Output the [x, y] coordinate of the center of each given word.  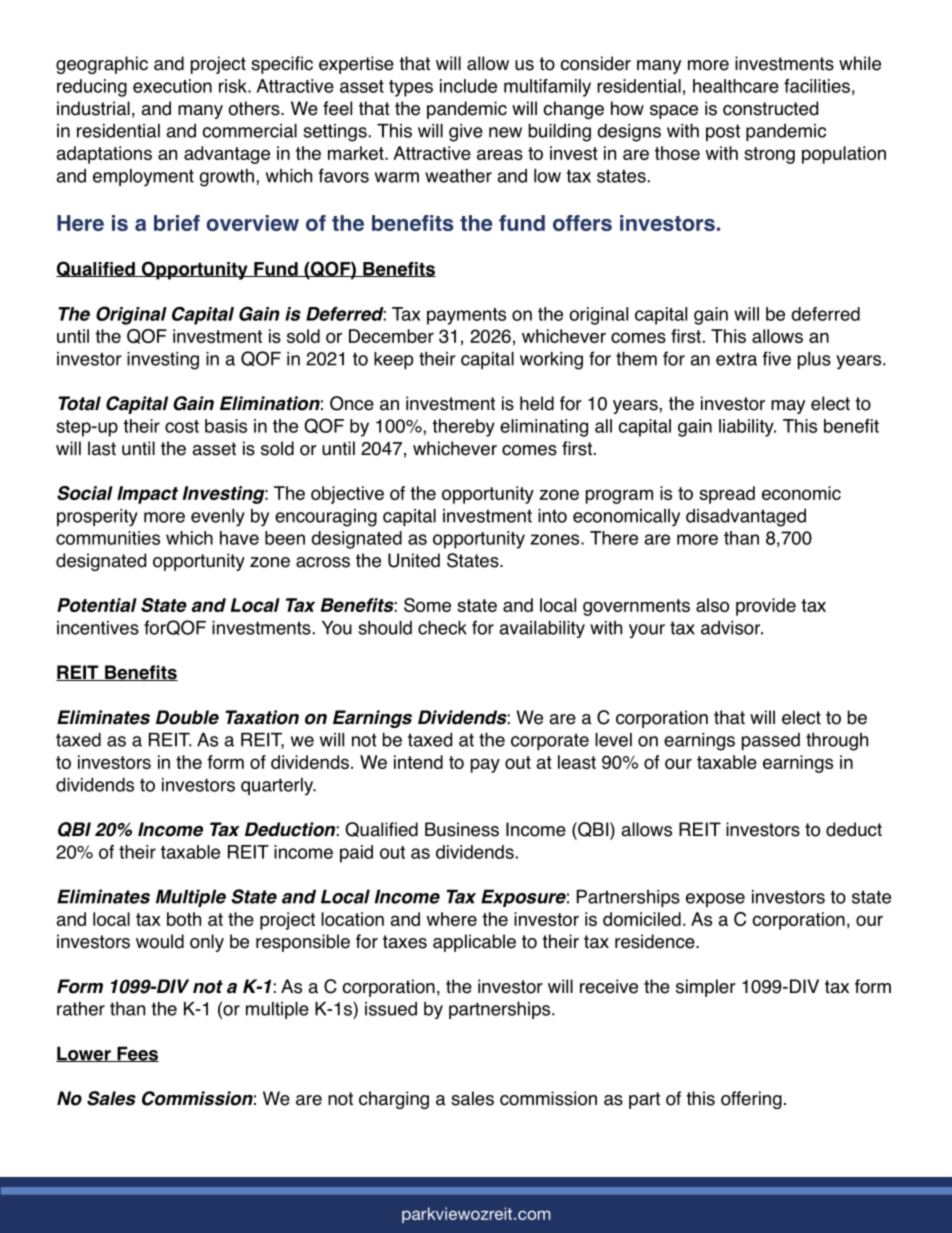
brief [177, 223]
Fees [137, 1054]
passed [771, 741]
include [468, 86]
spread [727, 495]
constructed [770, 108]
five [776, 358]
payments [466, 316]
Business [462, 829]
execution [172, 86]
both [184, 919]
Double [187, 717]
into [552, 516]
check [442, 627]
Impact [147, 495]
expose [715, 900]
